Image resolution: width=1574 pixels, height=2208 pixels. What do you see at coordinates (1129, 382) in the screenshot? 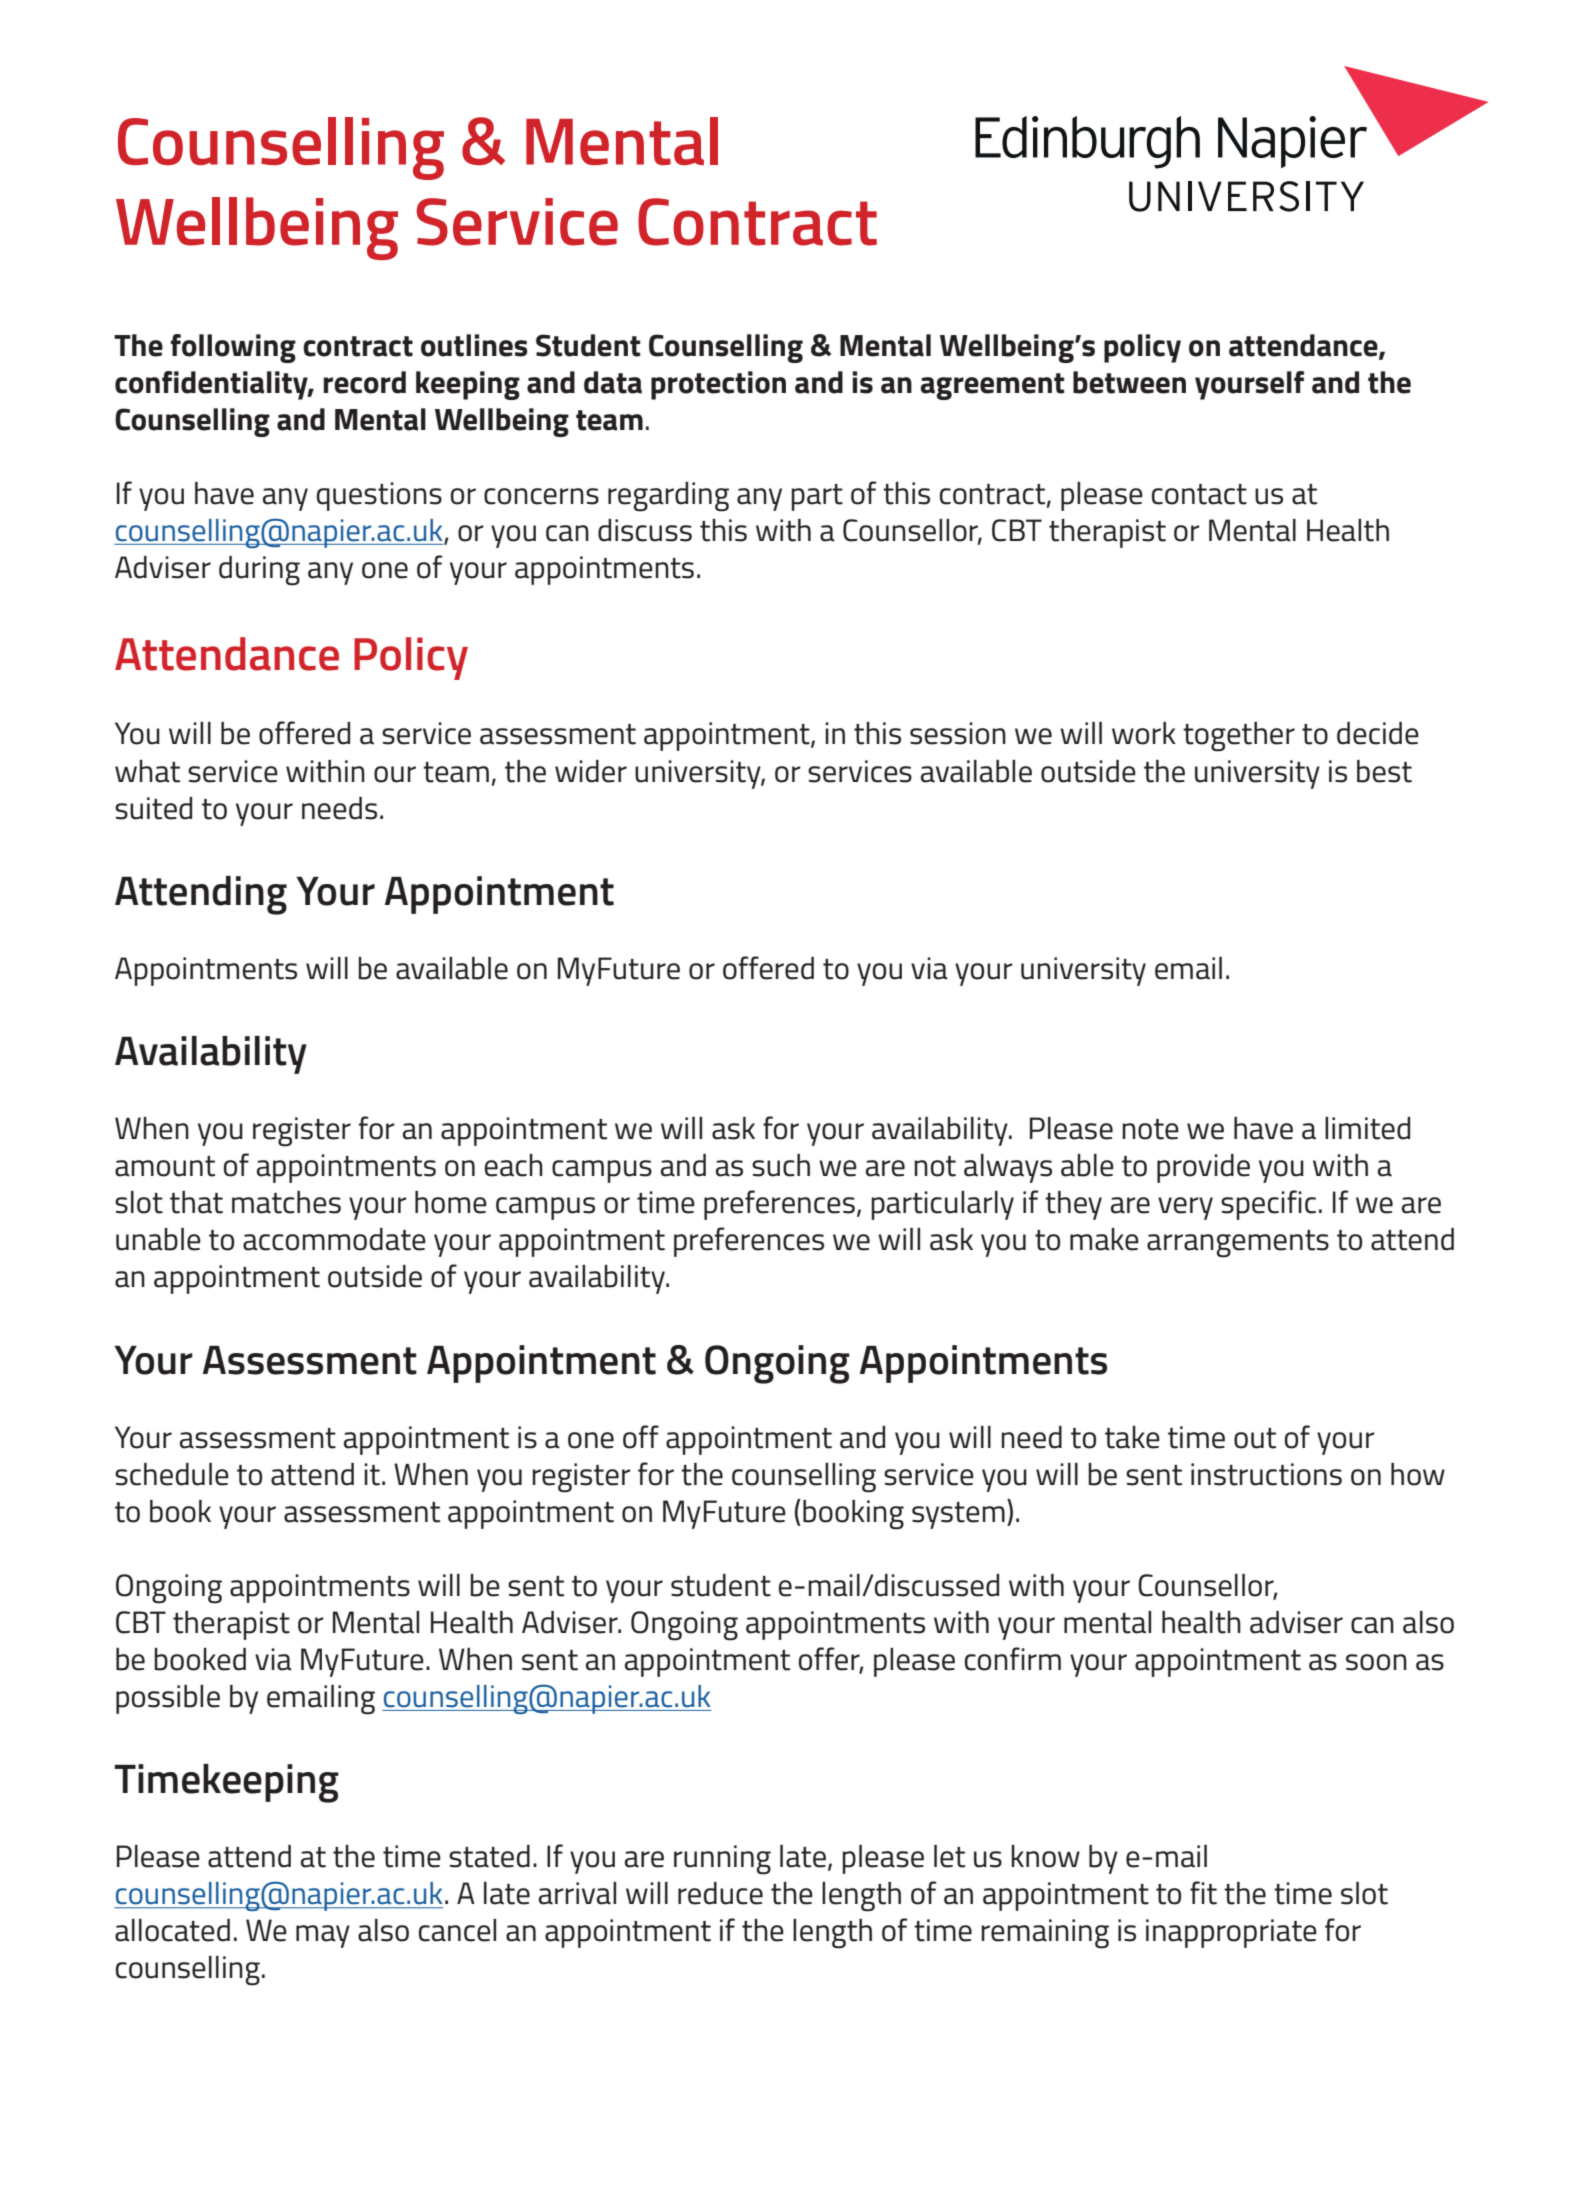
I see `between` at bounding box center [1129, 382].
